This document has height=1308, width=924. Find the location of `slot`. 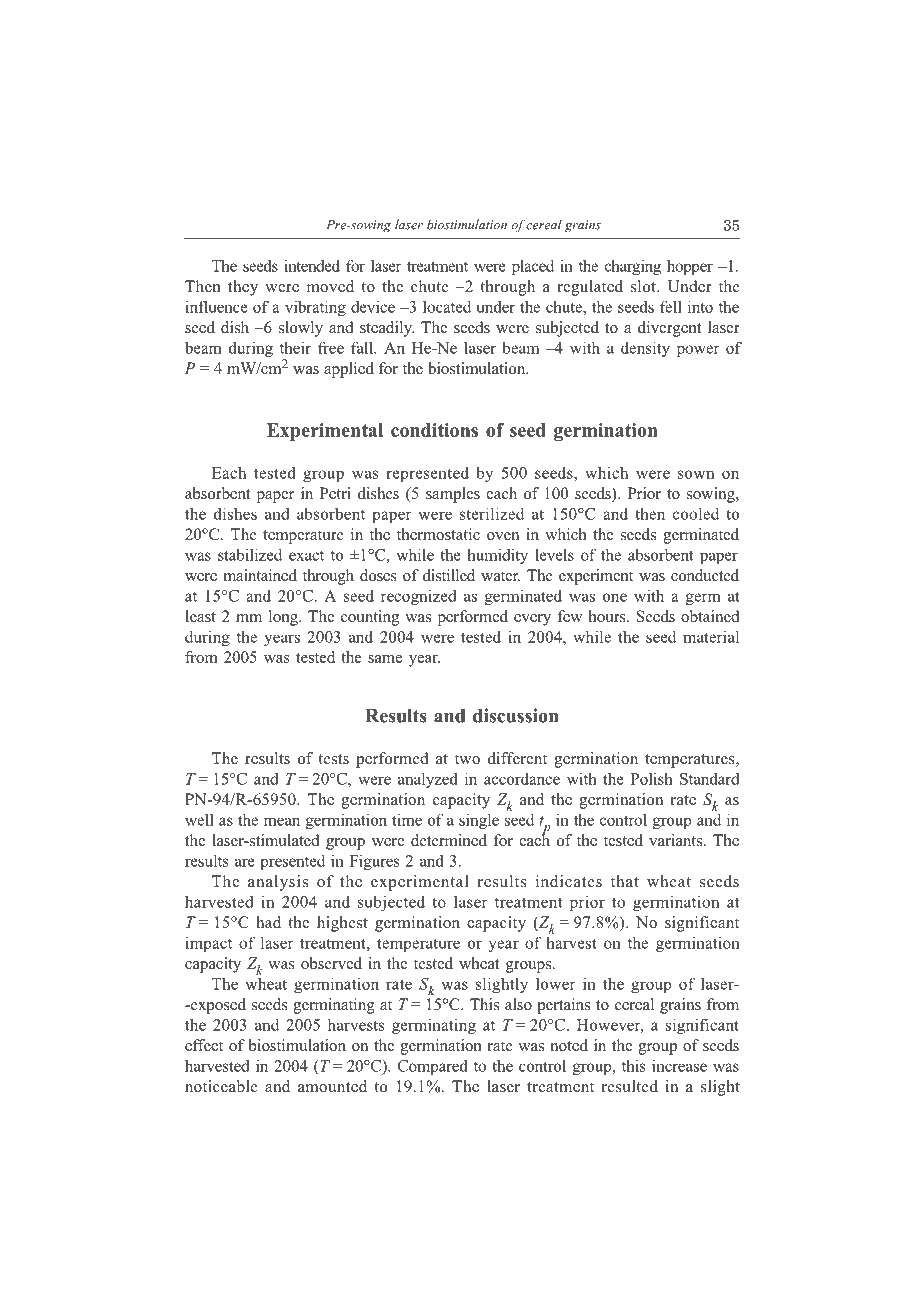

slot is located at coordinates (644, 286).
